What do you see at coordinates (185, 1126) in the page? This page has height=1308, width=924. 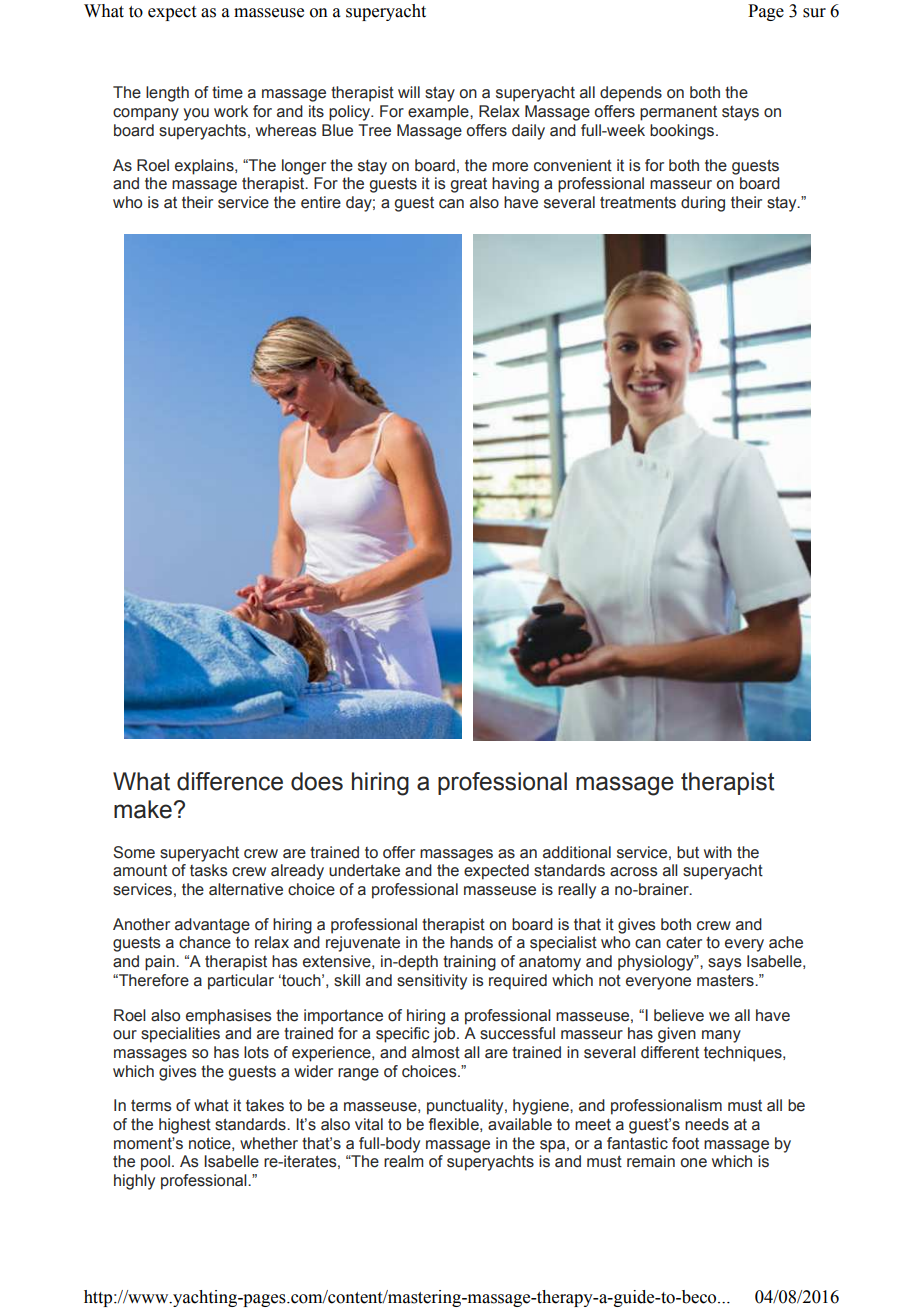 I see `highest` at bounding box center [185, 1126].
